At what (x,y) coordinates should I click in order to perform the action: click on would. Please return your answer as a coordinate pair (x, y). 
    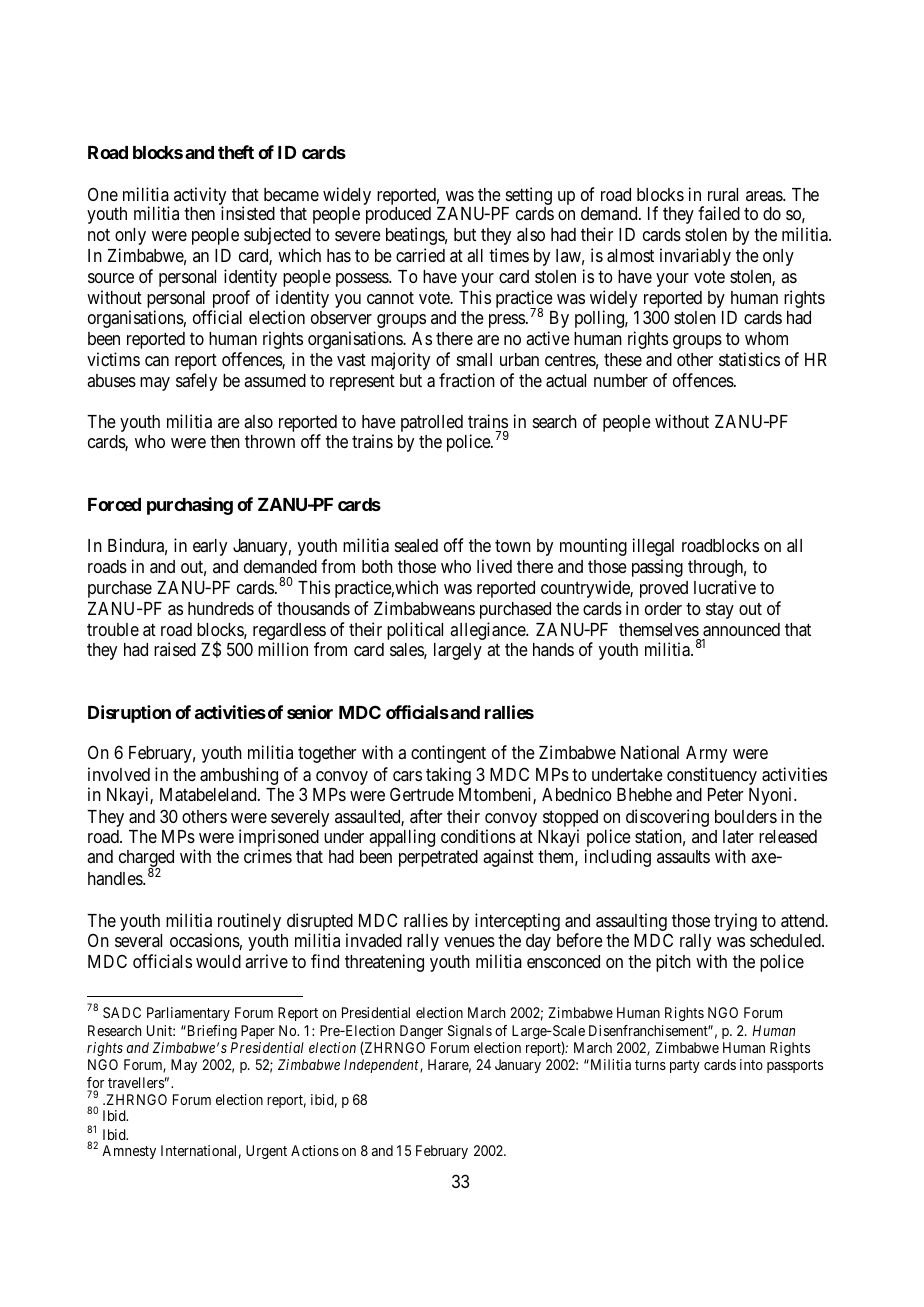
    Looking at the image, I should click on (218, 961).
